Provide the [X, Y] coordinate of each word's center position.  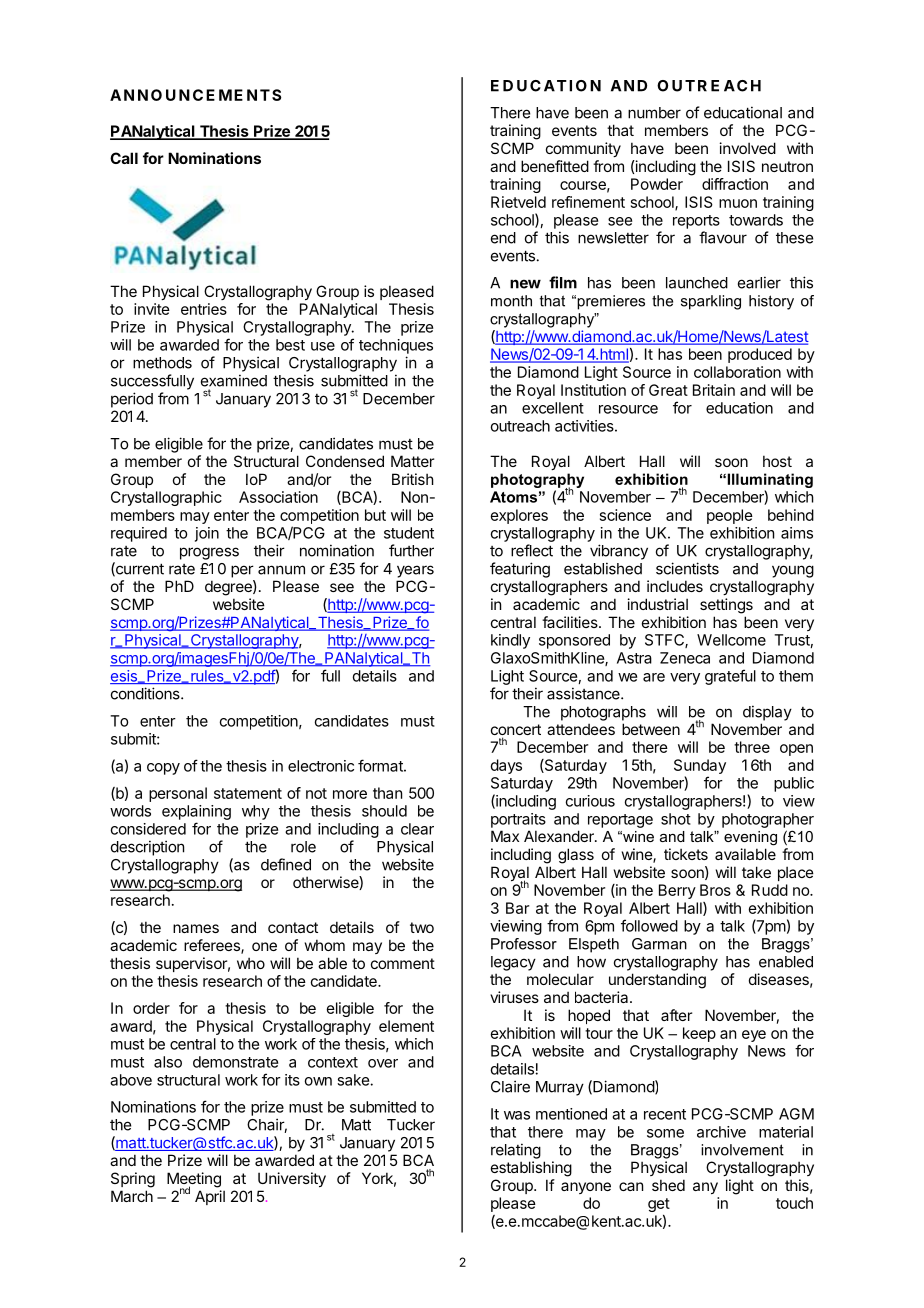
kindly [510, 641]
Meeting [194, 1181]
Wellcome [731, 640]
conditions [146, 693]
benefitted [555, 166]
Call [124, 158]
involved [748, 148]
